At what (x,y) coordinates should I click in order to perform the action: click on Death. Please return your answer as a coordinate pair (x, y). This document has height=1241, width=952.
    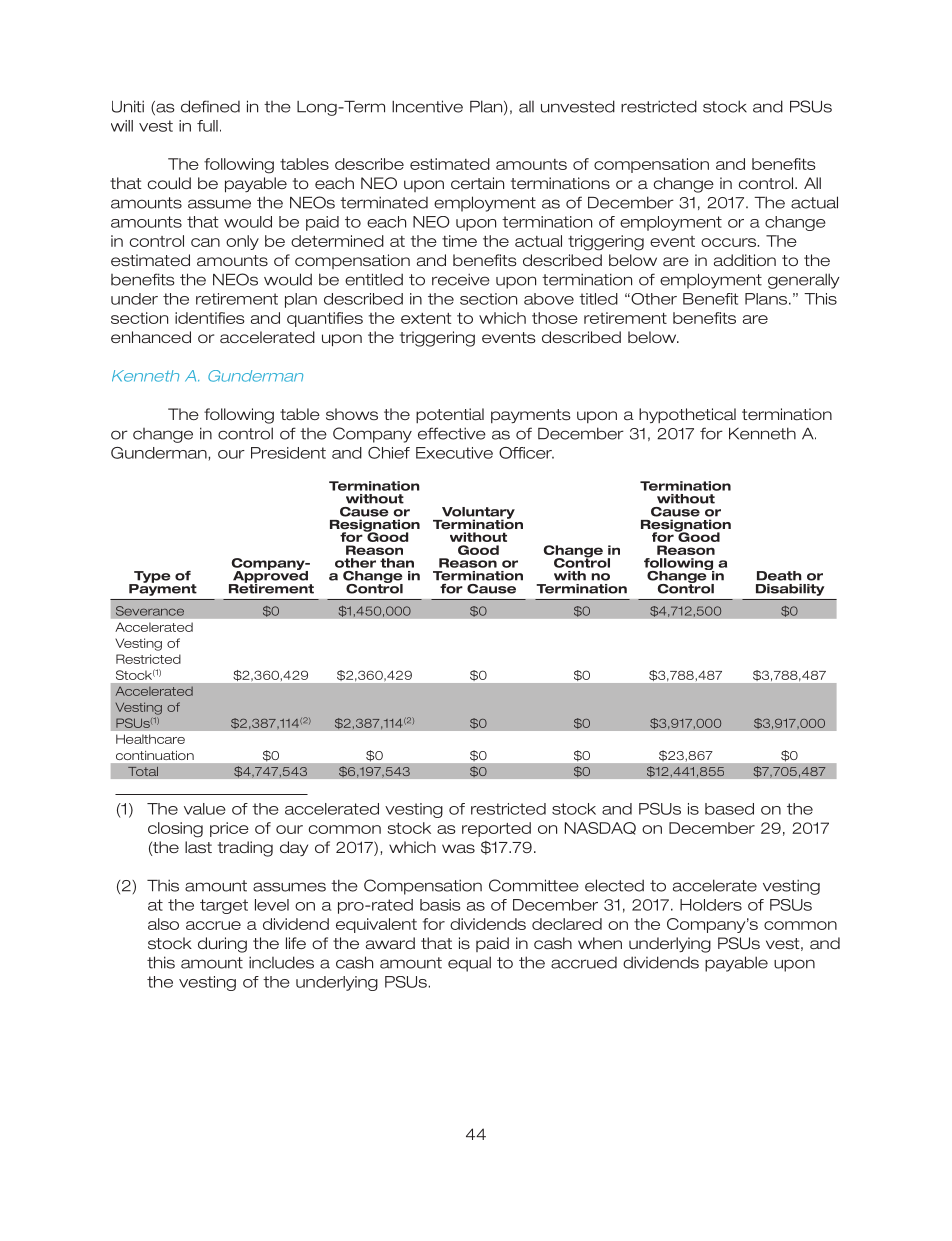
    Looking at the image, I should click on (779, 576).
